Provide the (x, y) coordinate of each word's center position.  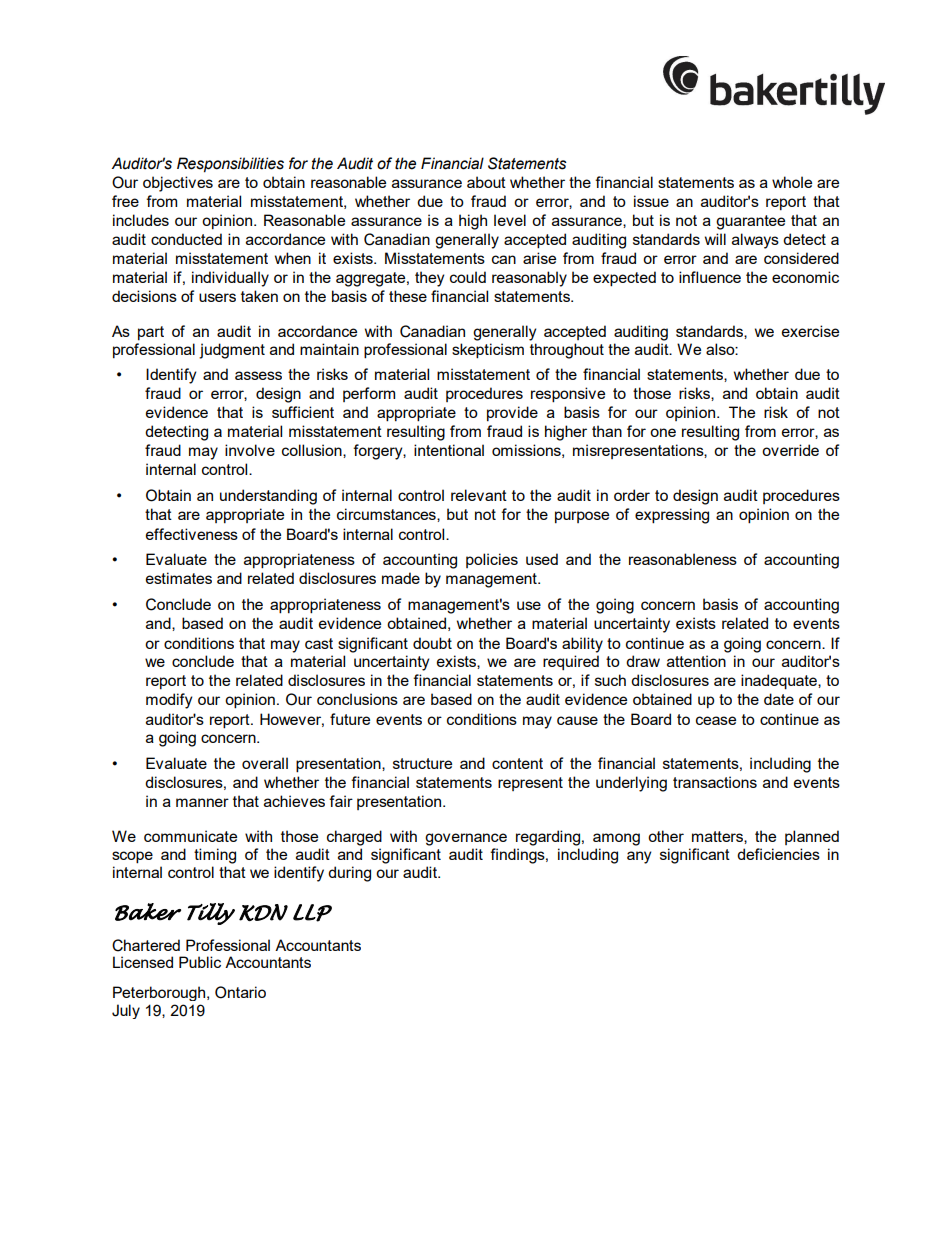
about (486, 182)
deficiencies (778, 854)
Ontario (240, 992)
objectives (178, 184)
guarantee (750, 222)
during (349, 874)
